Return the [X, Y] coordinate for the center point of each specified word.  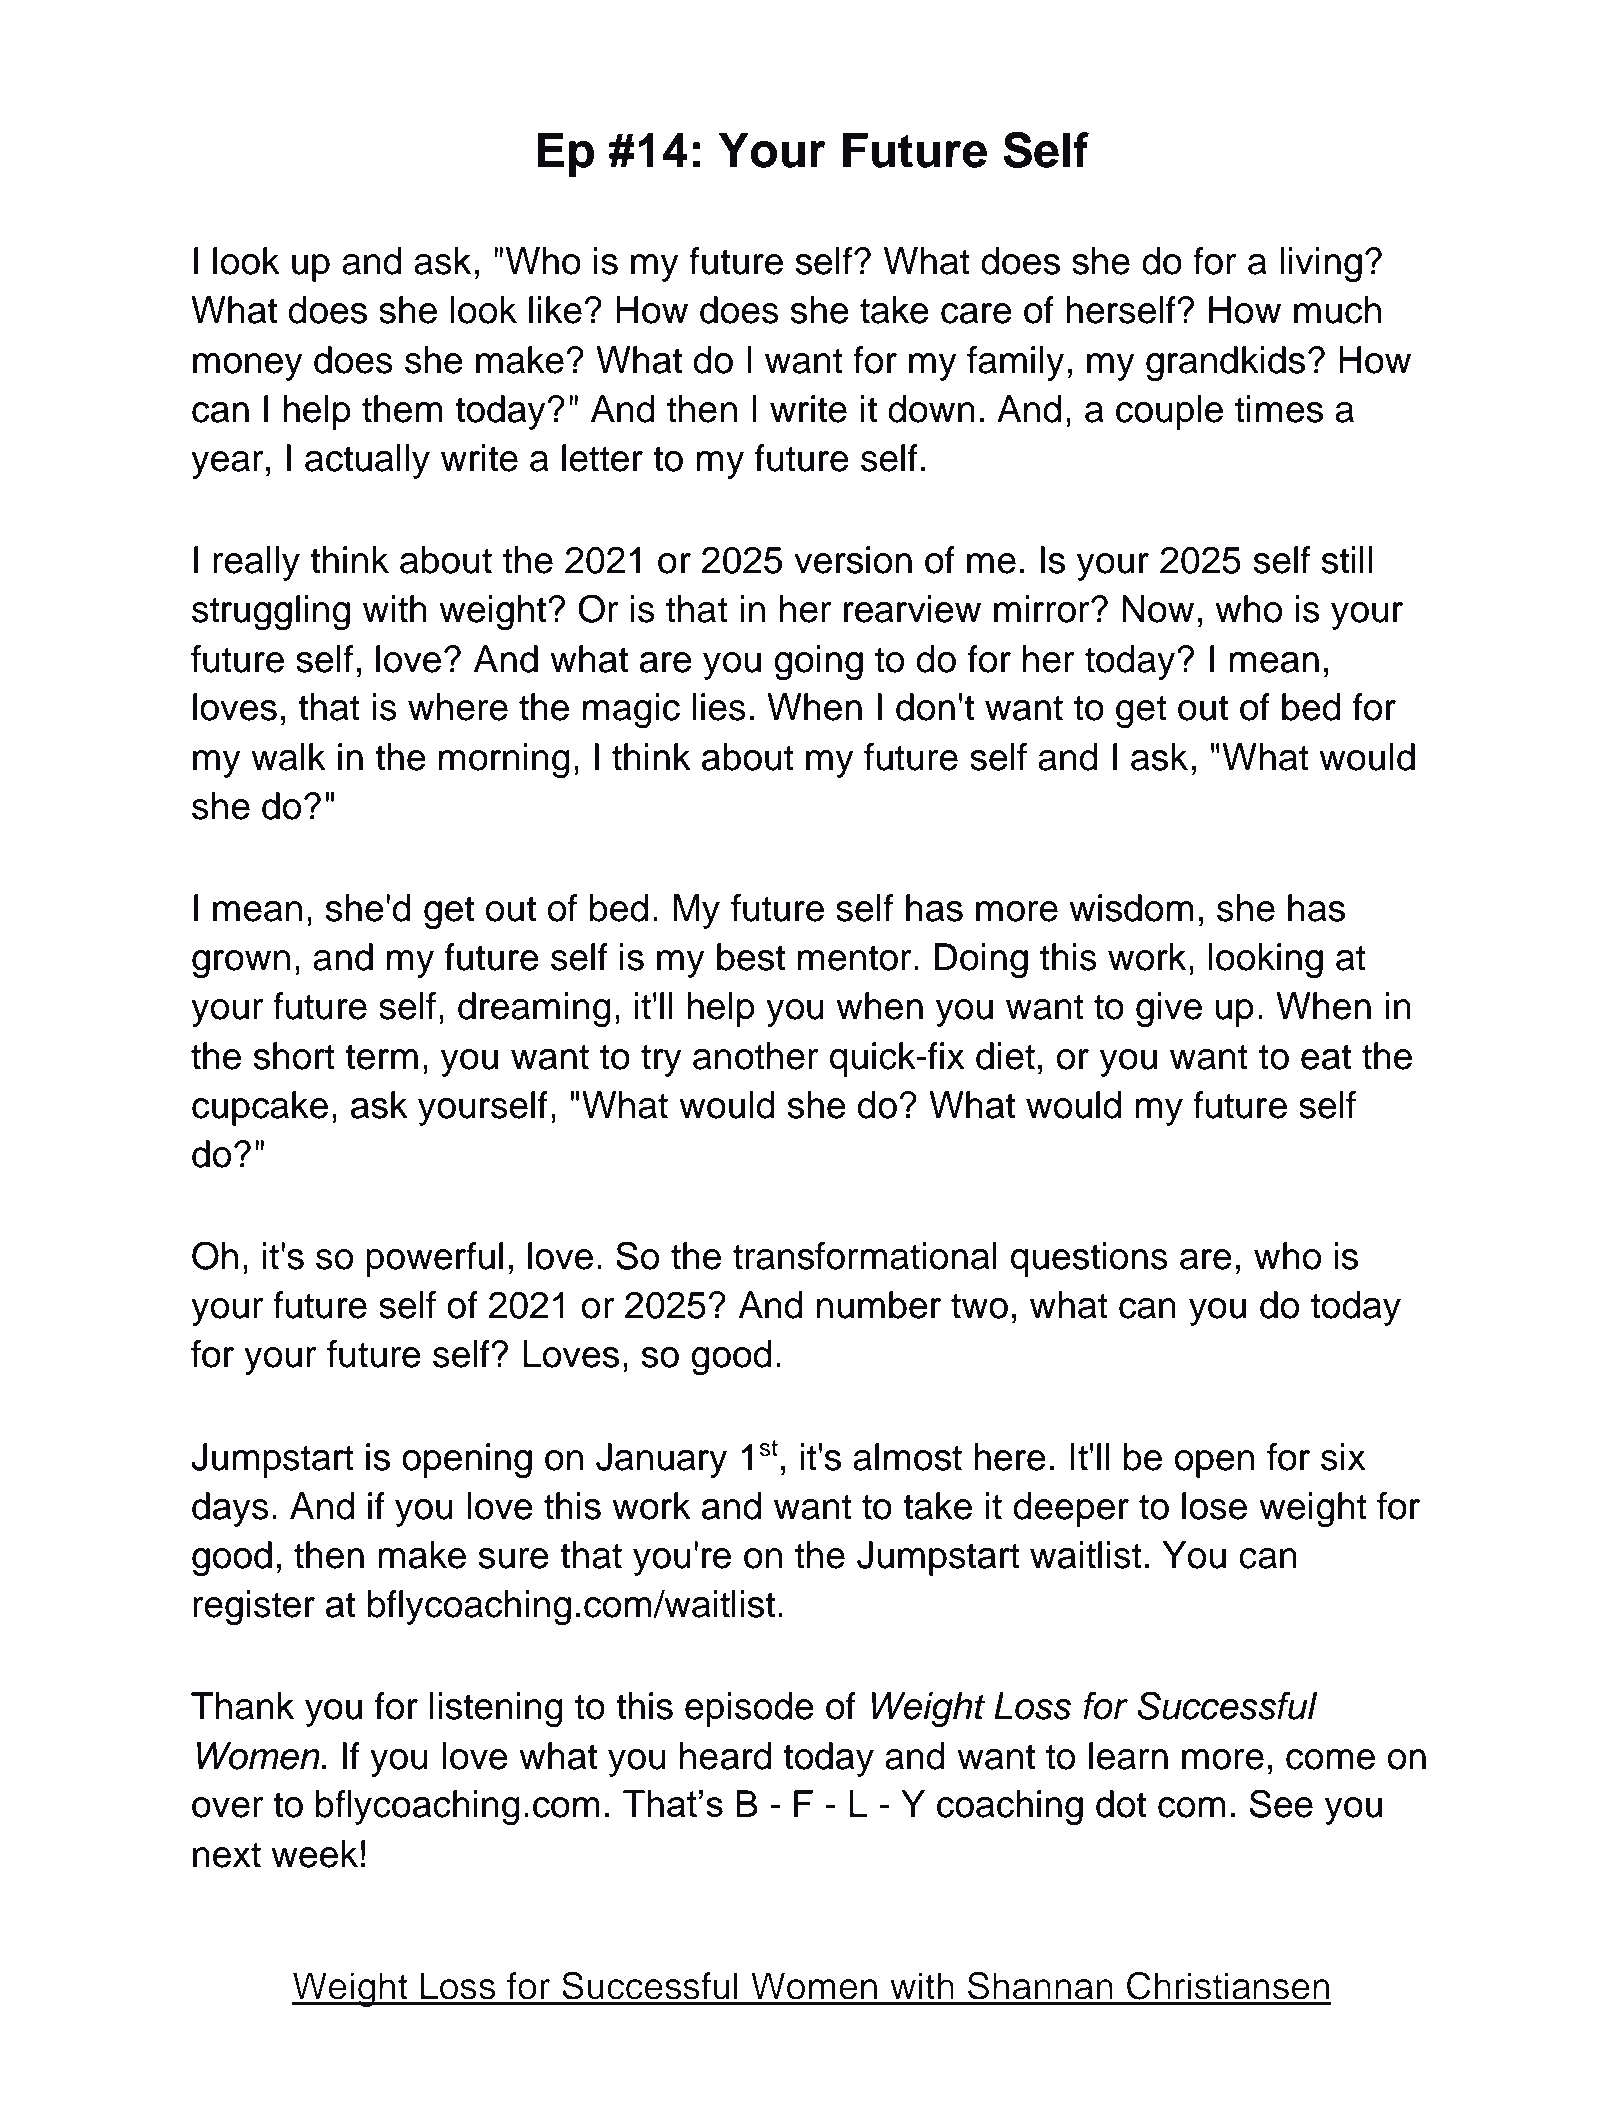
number [879, 1305]
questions [1089, 1259]
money [248, 367]
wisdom [1131, 908]
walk [288, 757]
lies [719, 707]
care [976, 313]
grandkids [1225, 363]
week [314, 1854]
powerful [434, 1259]
